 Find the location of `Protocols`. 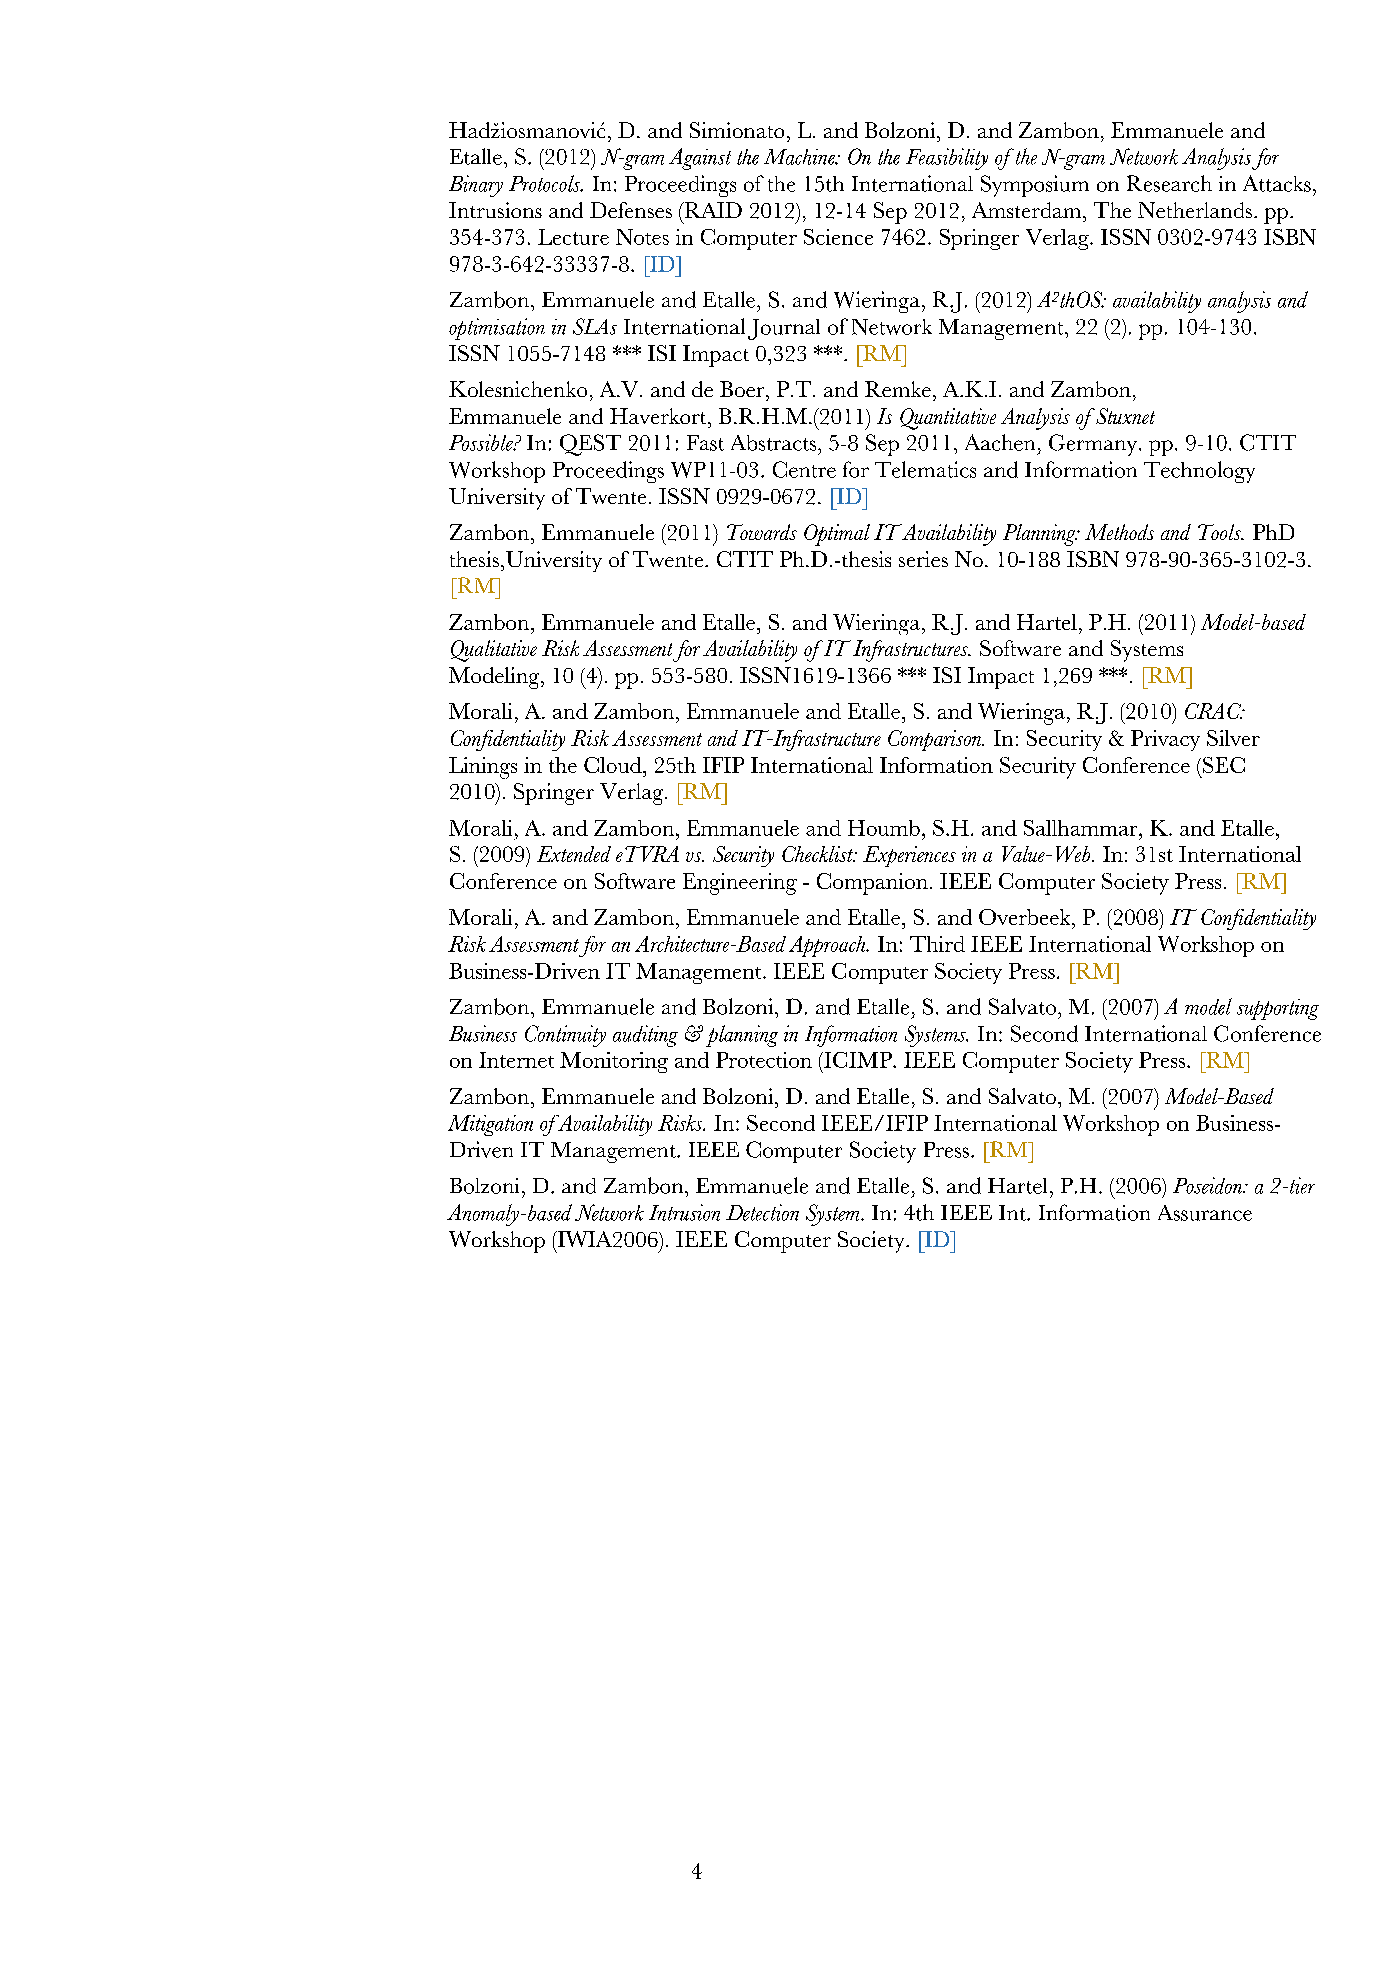

Protocols is located at coordinates (546, 183).
